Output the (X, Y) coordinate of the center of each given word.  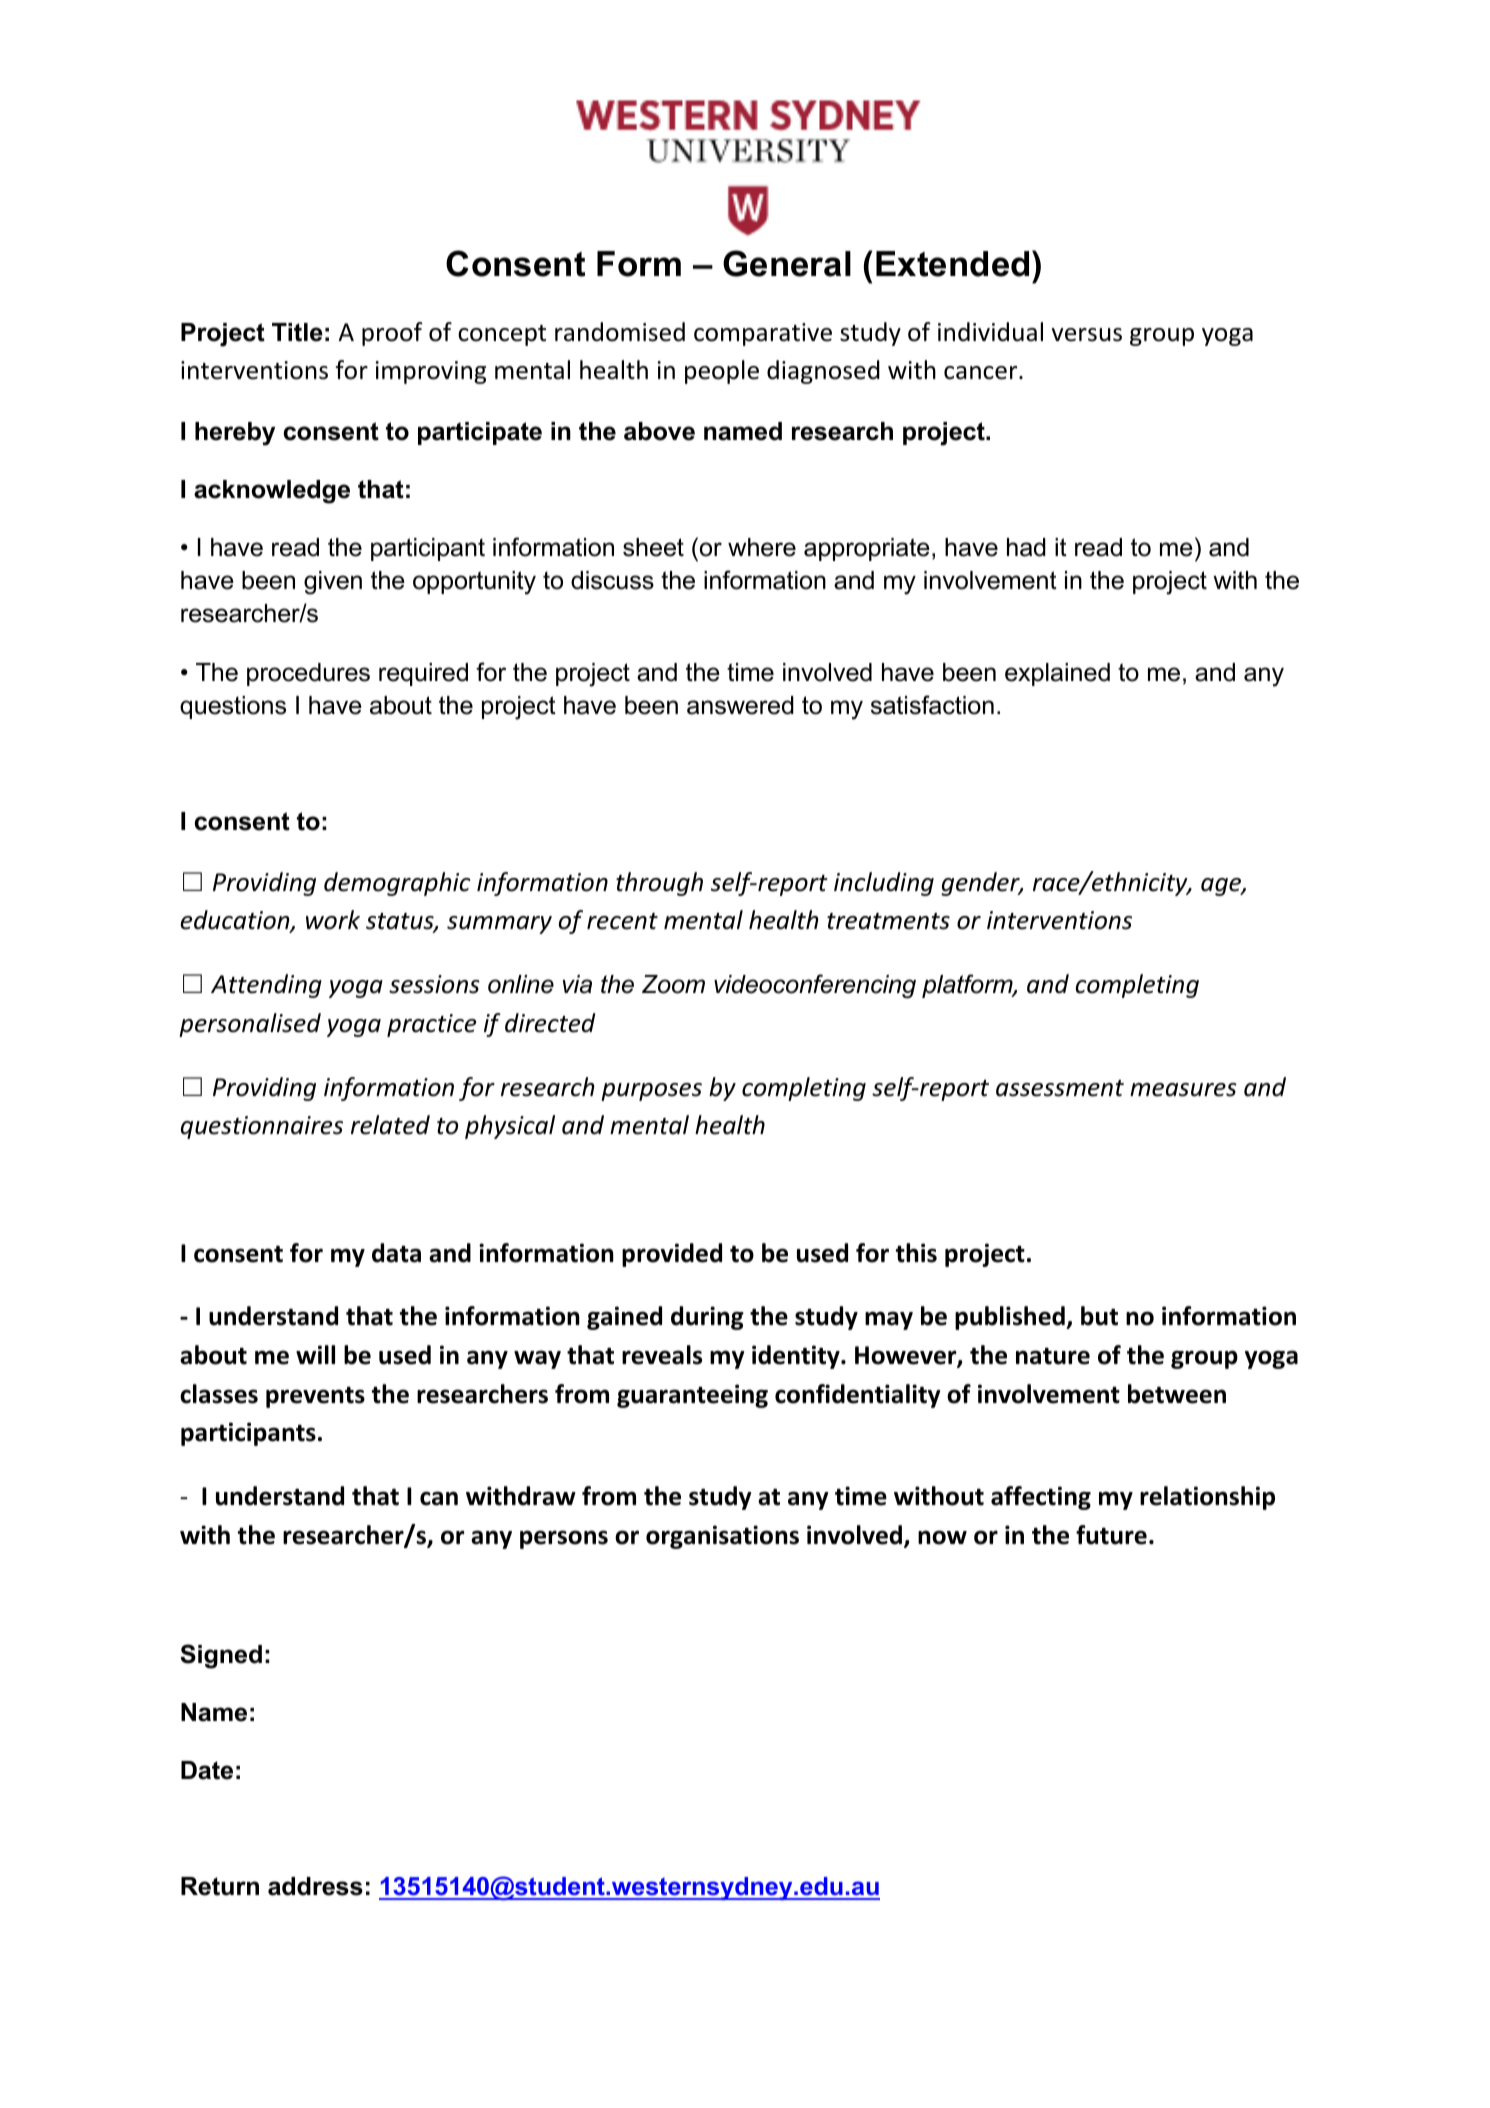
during (707, 1318)
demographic (397, 884)
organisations (722, 1537)
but (1099, 1316)
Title (297, 332)
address (315, 1886)
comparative (763, 334)
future (1111, 1535)
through (659, 884)
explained (1057, 674)
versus (1087, 335)
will (315, 1354)
